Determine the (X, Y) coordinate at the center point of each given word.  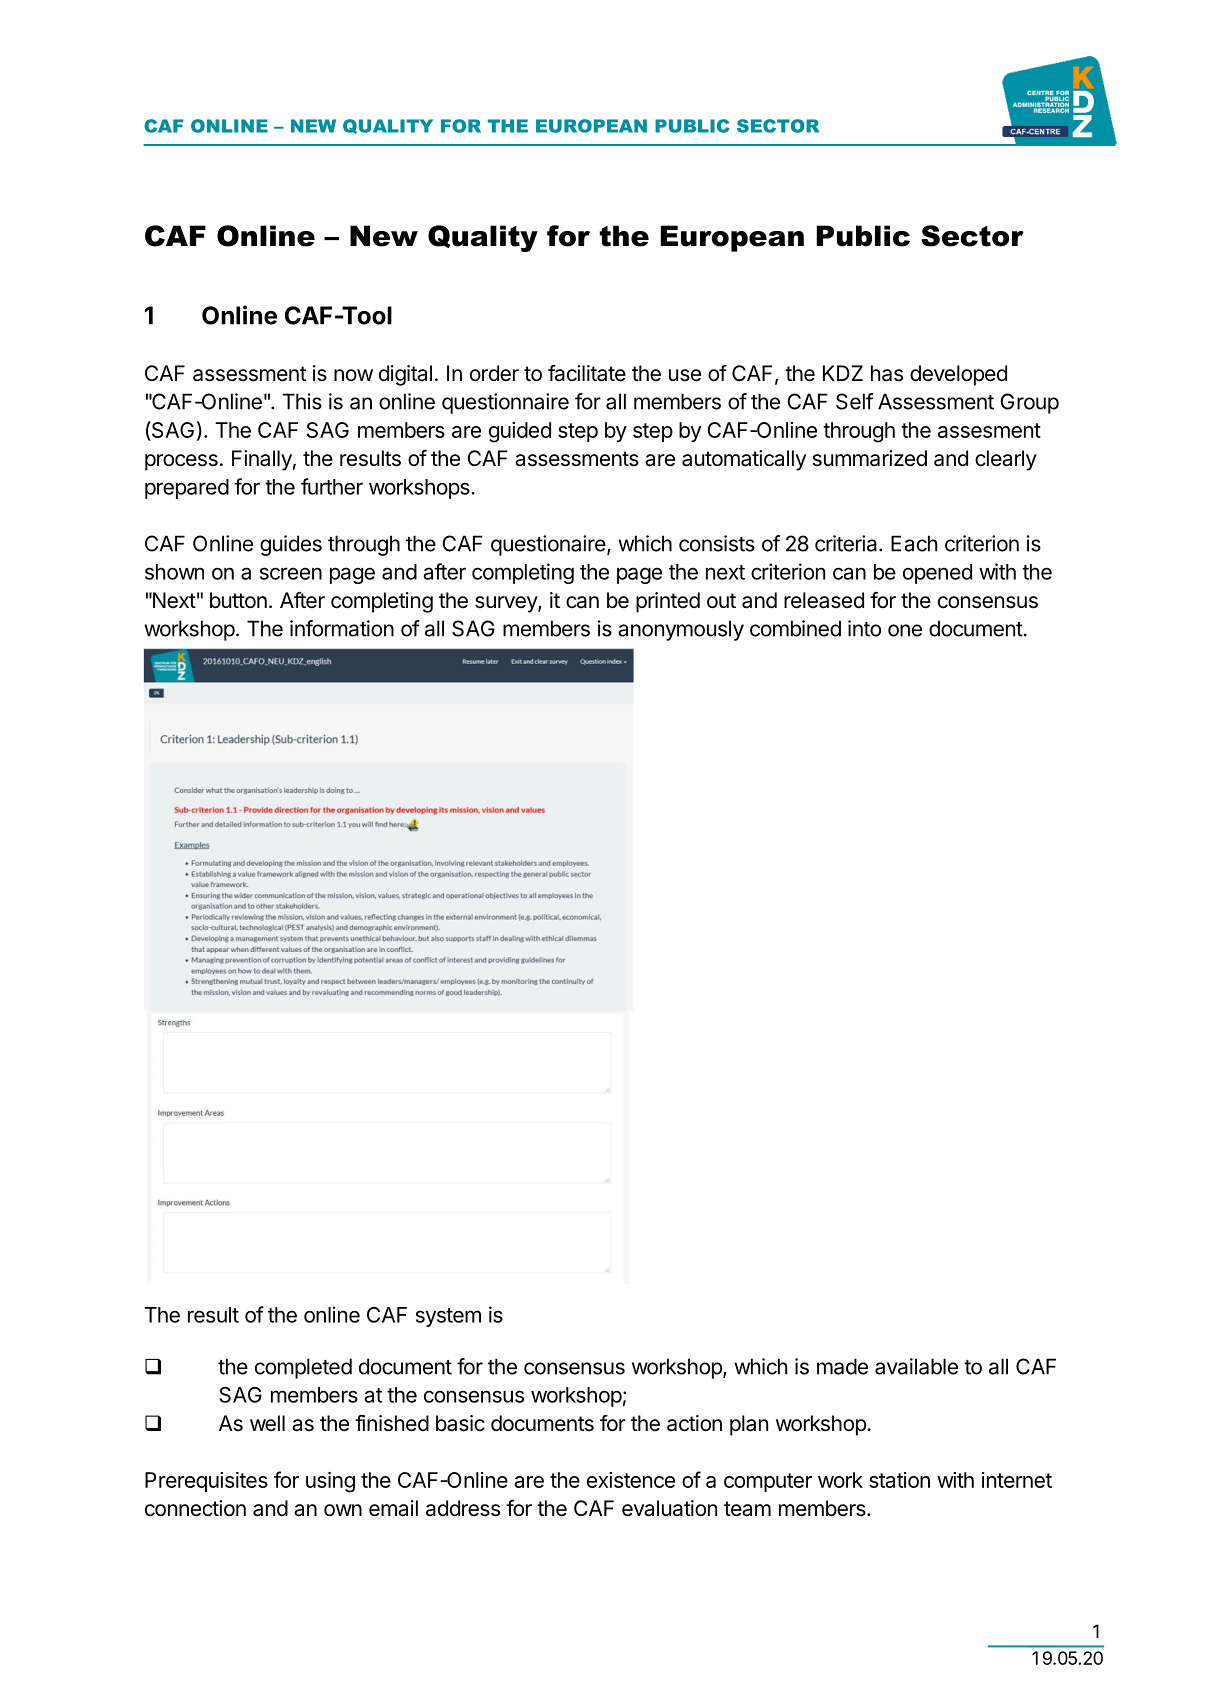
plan (749, 1425)
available (916, 1366)
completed (303, 1368)
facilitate (587, 373)
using (330, 1482)
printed (668, 602)
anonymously (681, 630)
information (342, 628)
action (694, 1423)
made (842, 1366)
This (302, 401)
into (864, 628)
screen (291, 573)
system (448, 1317)
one (905, 630)
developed (958, 375)
